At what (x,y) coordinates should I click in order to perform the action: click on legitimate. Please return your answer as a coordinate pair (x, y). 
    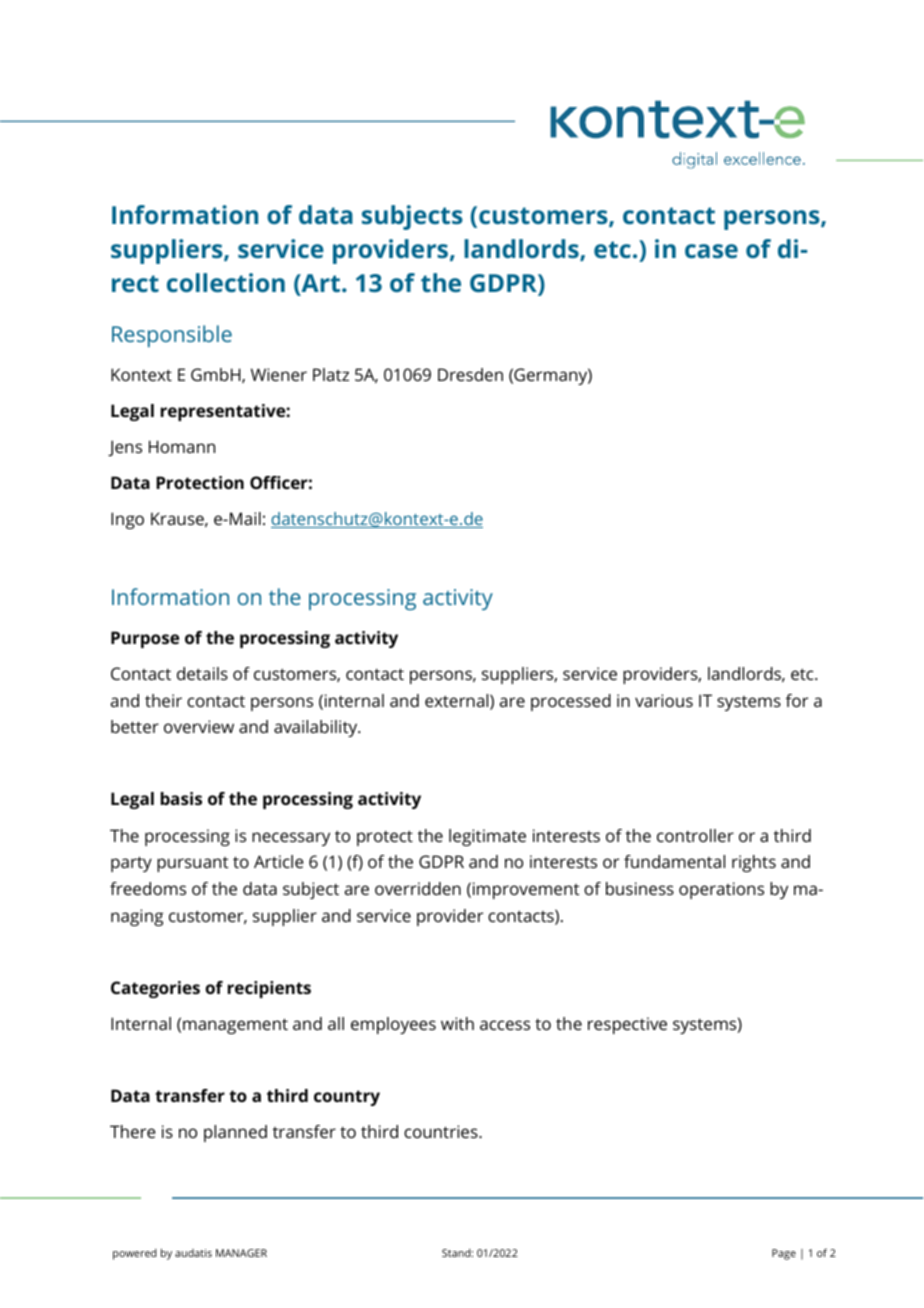
    Looking at the image, I should click on (487, 837).
